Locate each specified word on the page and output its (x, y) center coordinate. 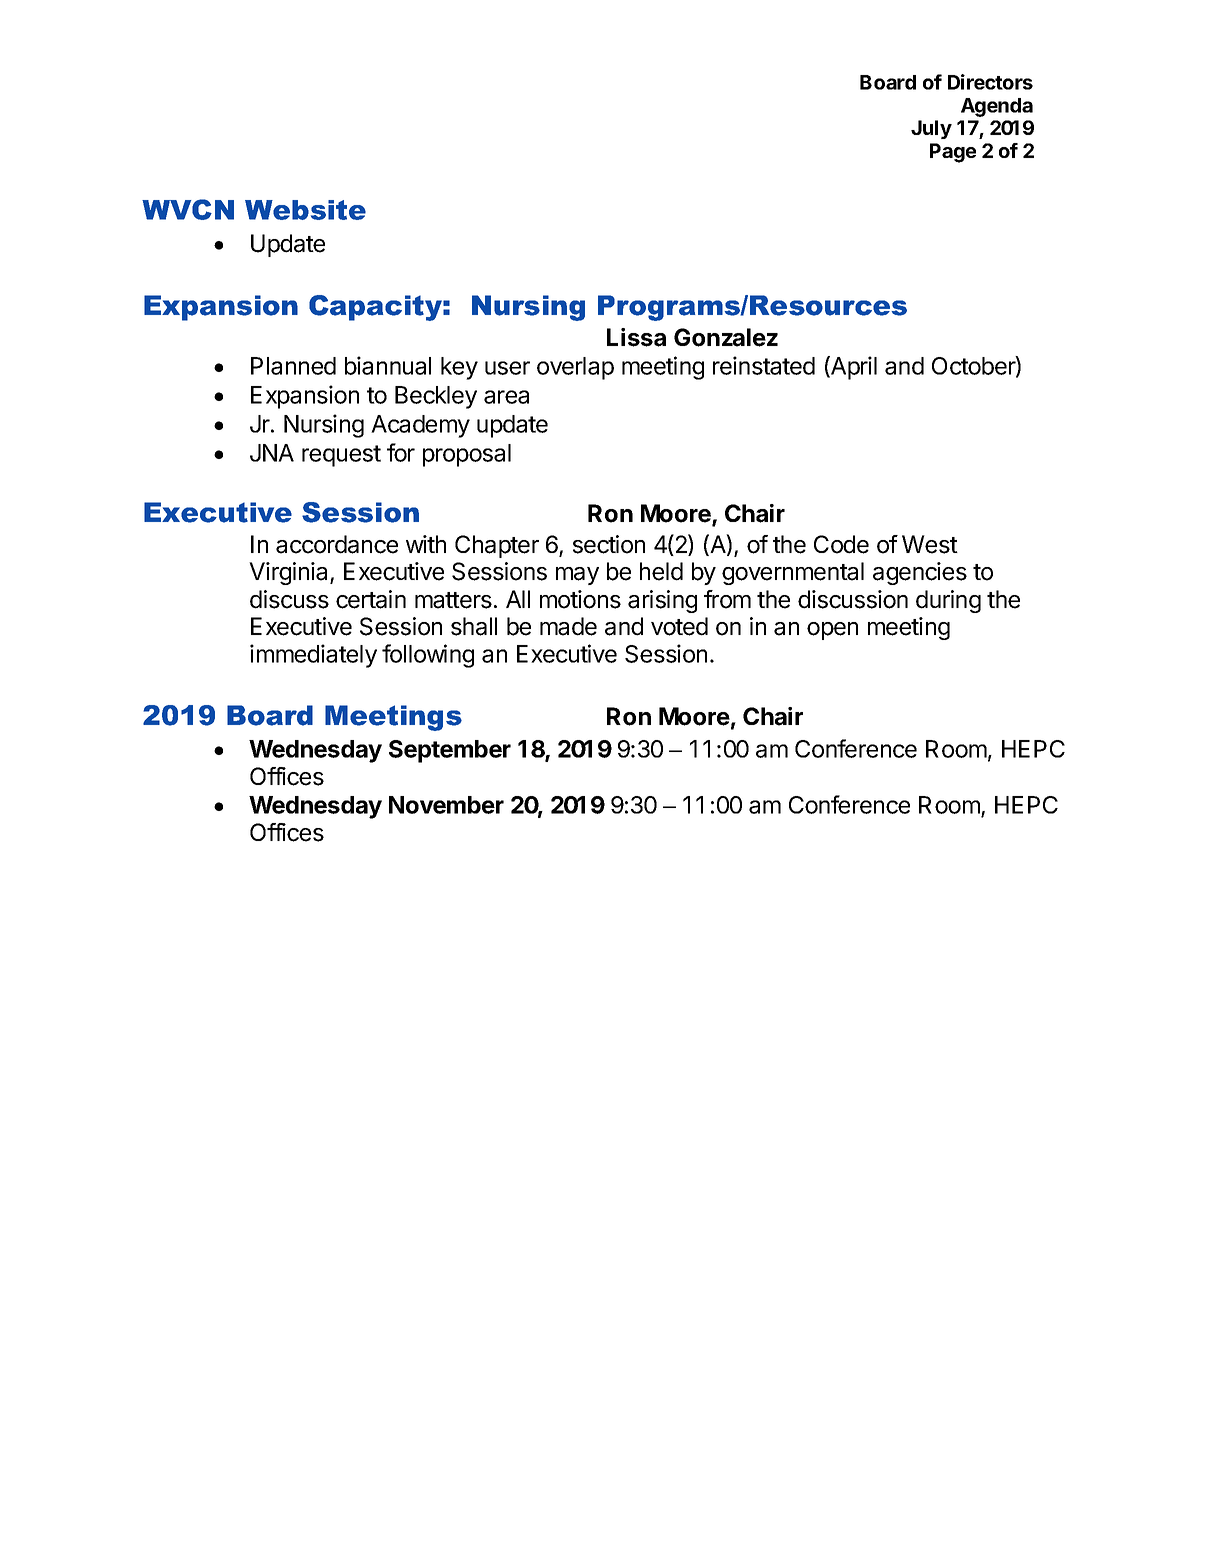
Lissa (636, 337)
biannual (388, 365)
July (931, 129)
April (853, 368)
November (446, 805)
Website (305, 210)
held (661, 571)
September (450, 751)
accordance (337, 544)
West (930, 544)
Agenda (997, 107)
